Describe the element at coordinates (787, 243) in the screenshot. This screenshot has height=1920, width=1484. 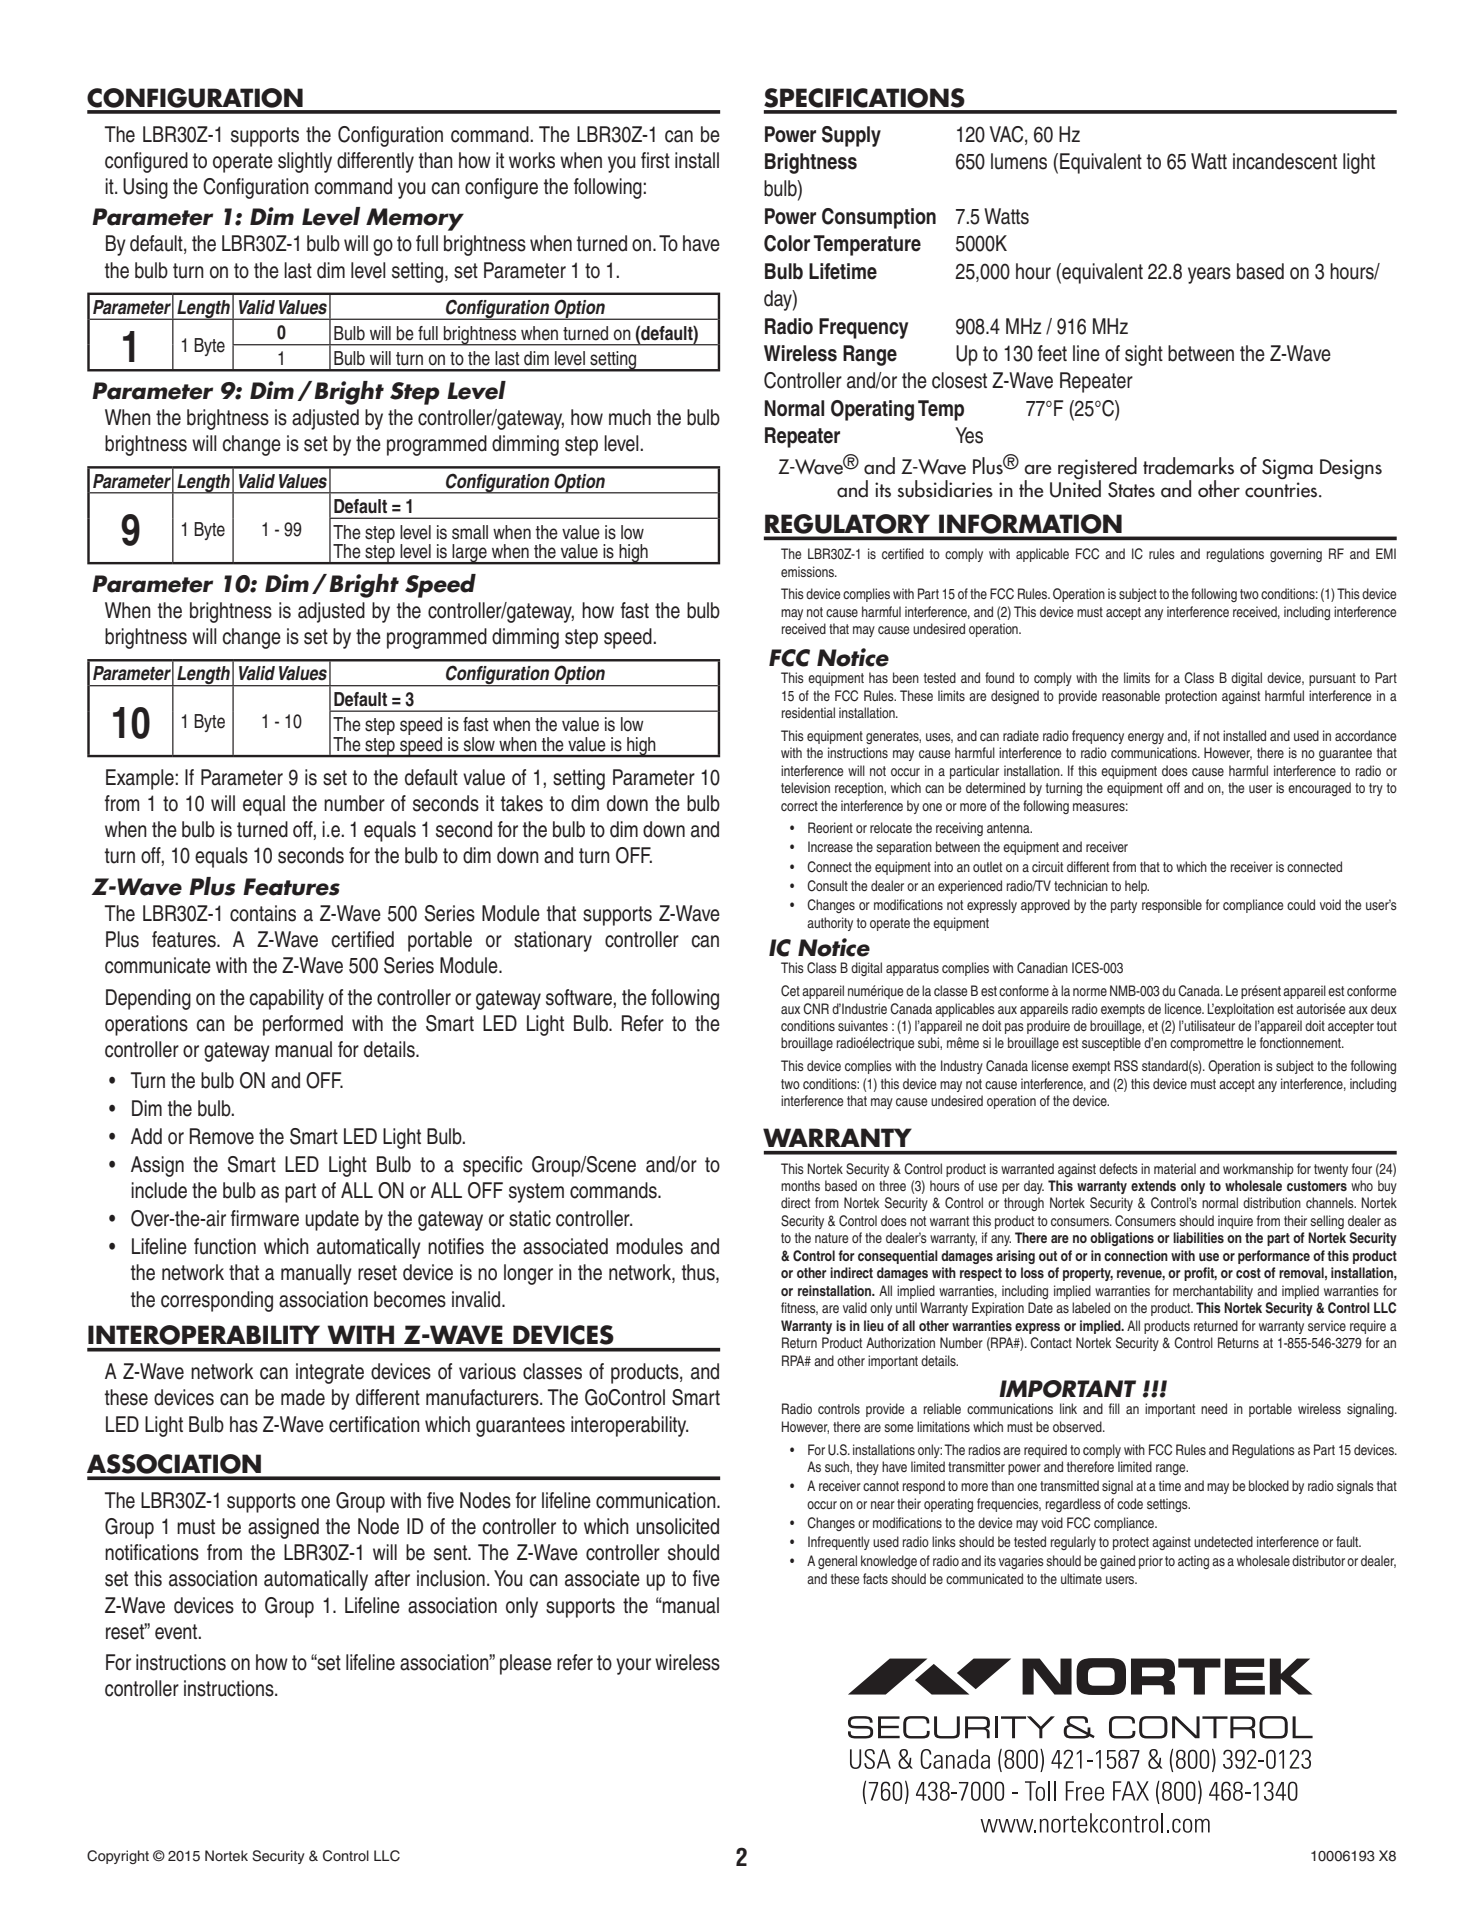
I see `Color` at that location.
